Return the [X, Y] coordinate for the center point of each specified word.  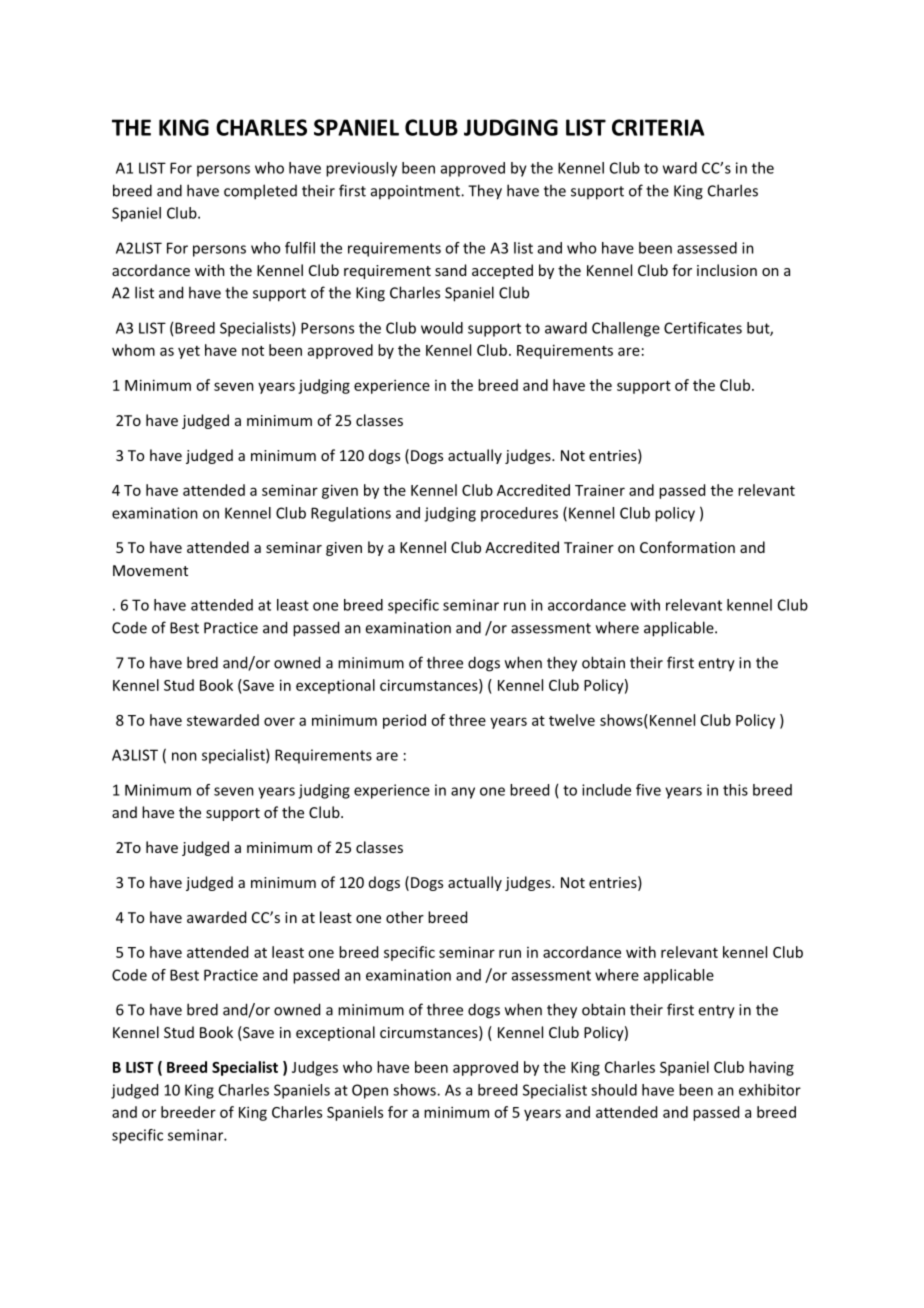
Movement [150, 570]
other [405, 917]
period [404, 721]
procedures [519, 514]
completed [260, 192]
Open [370, 1091]
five [648, 790]
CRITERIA [658, 127]
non [184, 756]
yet [189, 352]
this [735, 790]
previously [361, 169]
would [442, 328]
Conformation [687, 547]
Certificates [703, 328]
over [279, 721]
